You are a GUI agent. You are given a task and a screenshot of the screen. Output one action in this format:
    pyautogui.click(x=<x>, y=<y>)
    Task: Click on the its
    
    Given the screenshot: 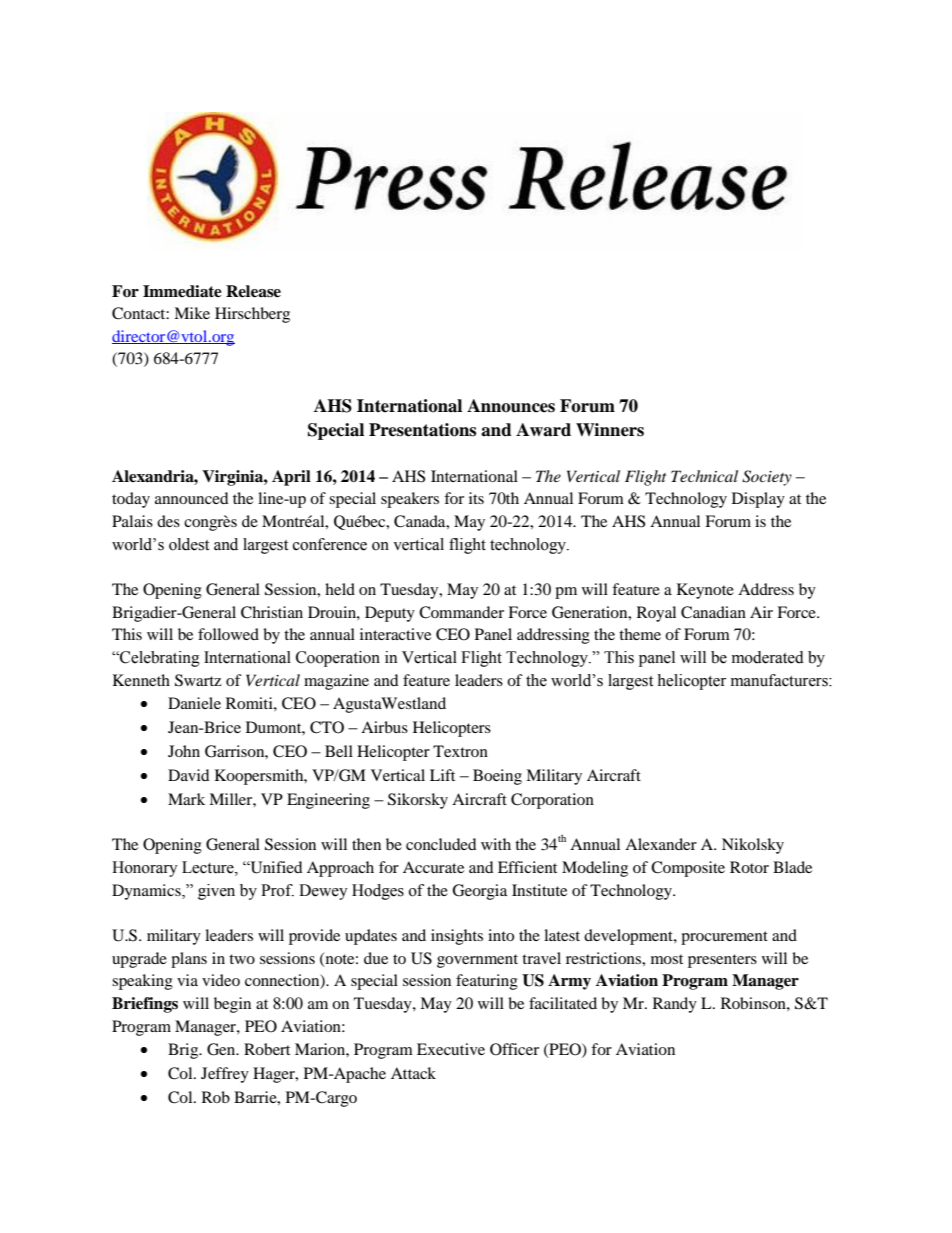 What is the action you would take?
    pyautogui.click(x=476, y=498)
